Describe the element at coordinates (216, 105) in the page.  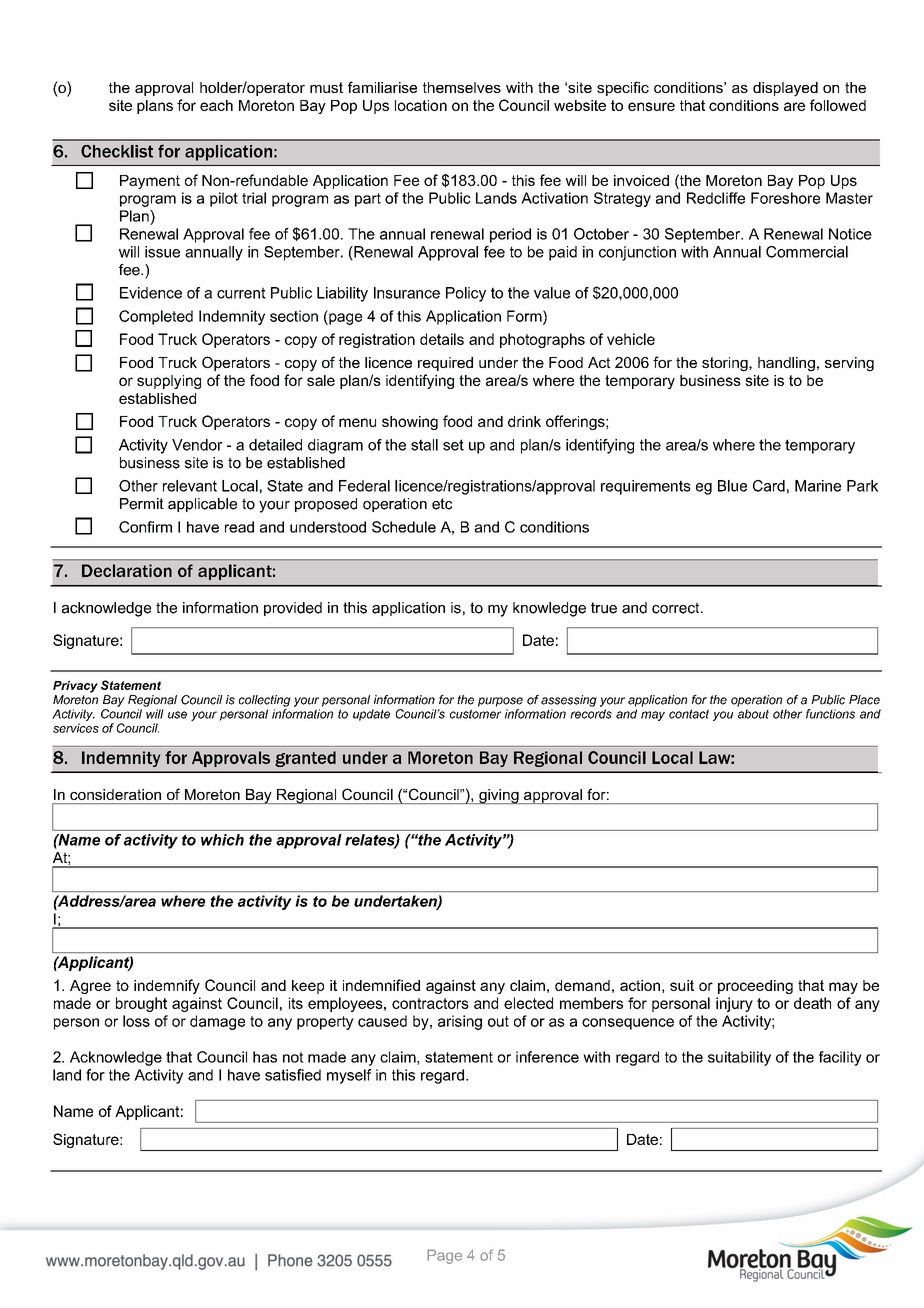
I see `each` at that location.
